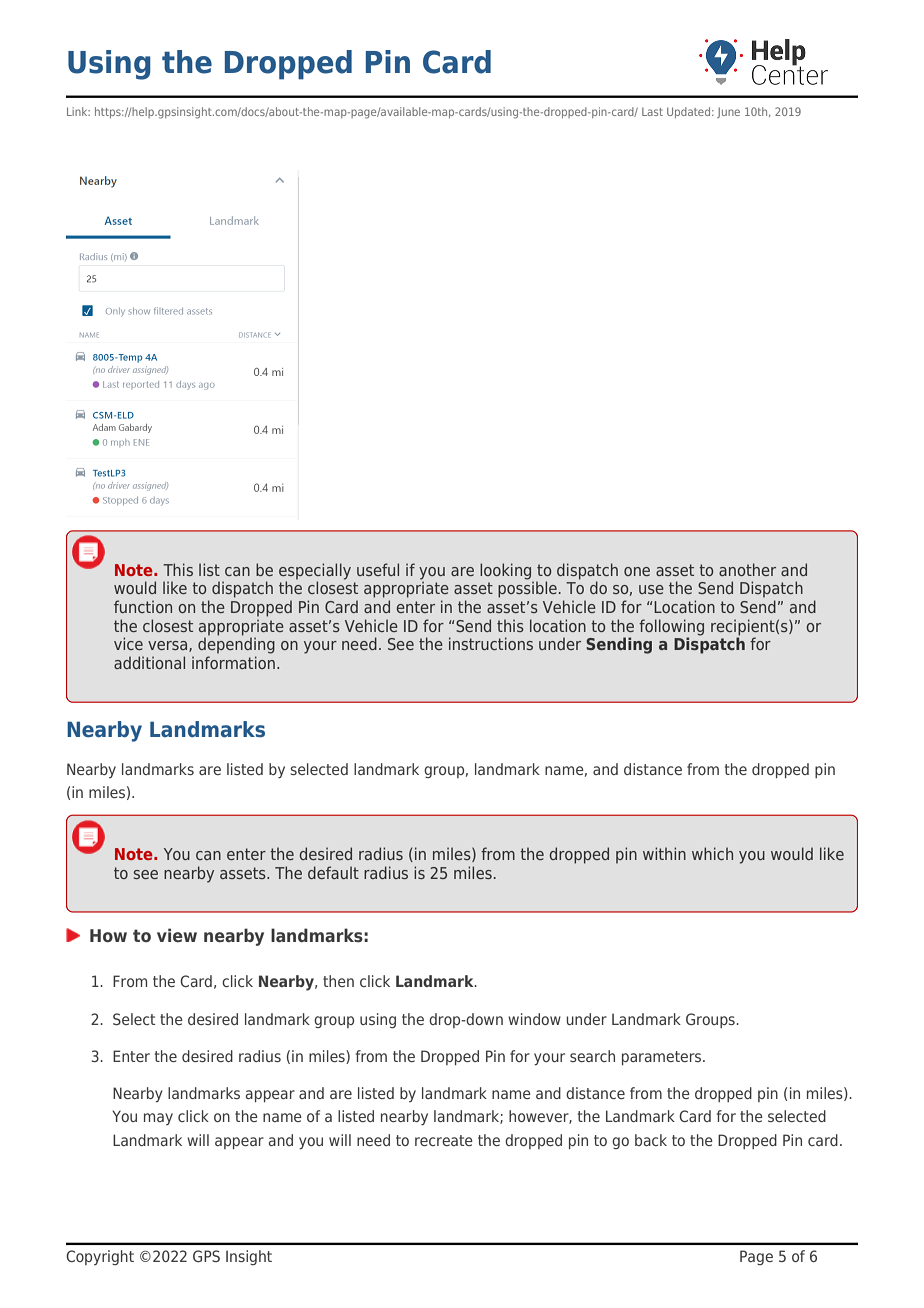  Describe the element at coordinates (100, 1257) in the image. I see `Copyright` at that location.
